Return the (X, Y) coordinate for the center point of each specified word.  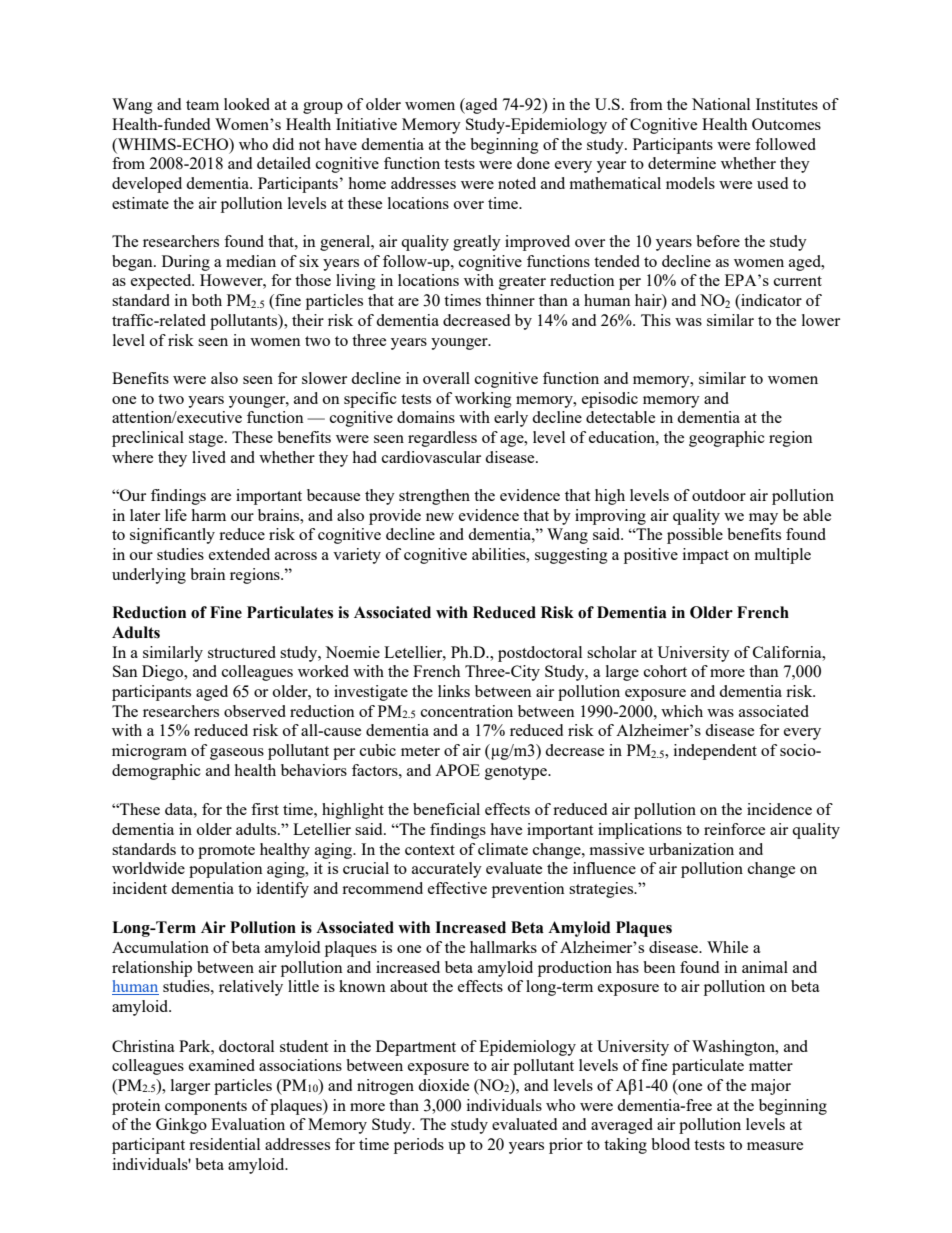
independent (715, 752)
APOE (457, 770)
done (533, 163)
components (206, 1108)
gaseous (237, 754)
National (721, 104)
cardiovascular (431, 457)
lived (209, 457)
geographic (727, 439)
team (202, 105)
